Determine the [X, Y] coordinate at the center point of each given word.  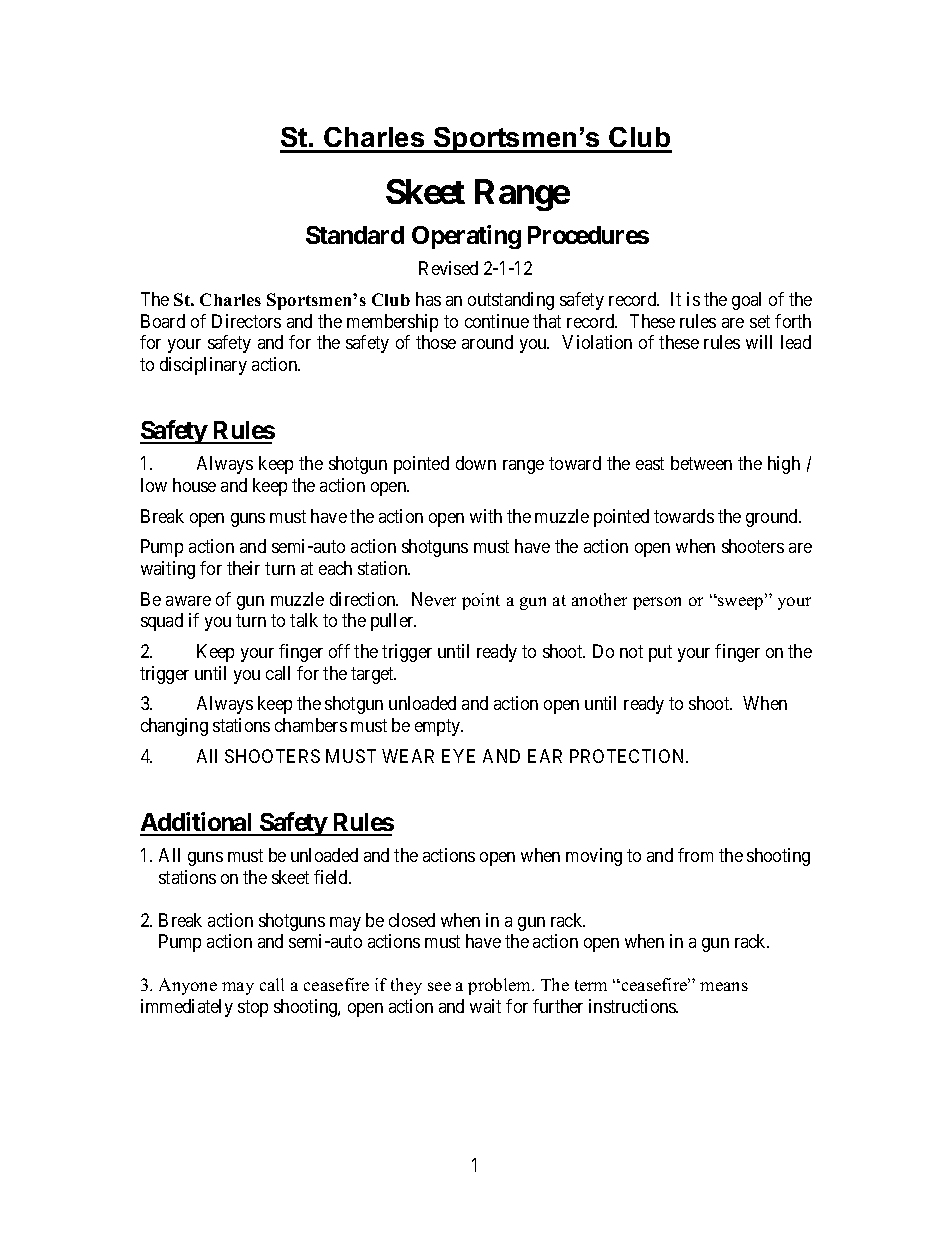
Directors [246, 321]
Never [434, 599]
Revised [448, 268]
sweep [741, 603]
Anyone [188, 986]
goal [746, 301]
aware [188, 601]
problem [501, 986]
